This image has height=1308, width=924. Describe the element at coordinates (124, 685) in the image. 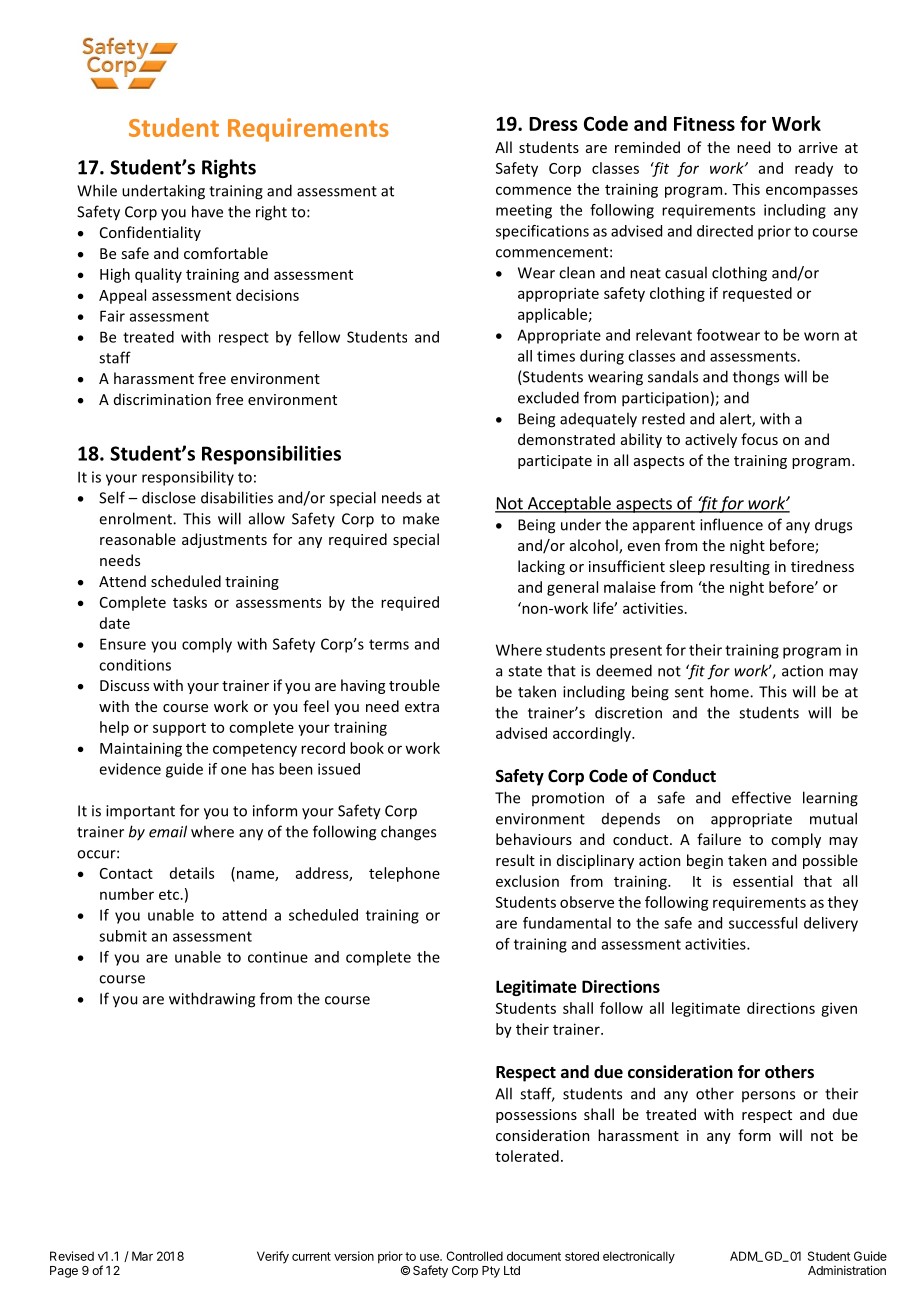

I see `Discuss` at that location.
